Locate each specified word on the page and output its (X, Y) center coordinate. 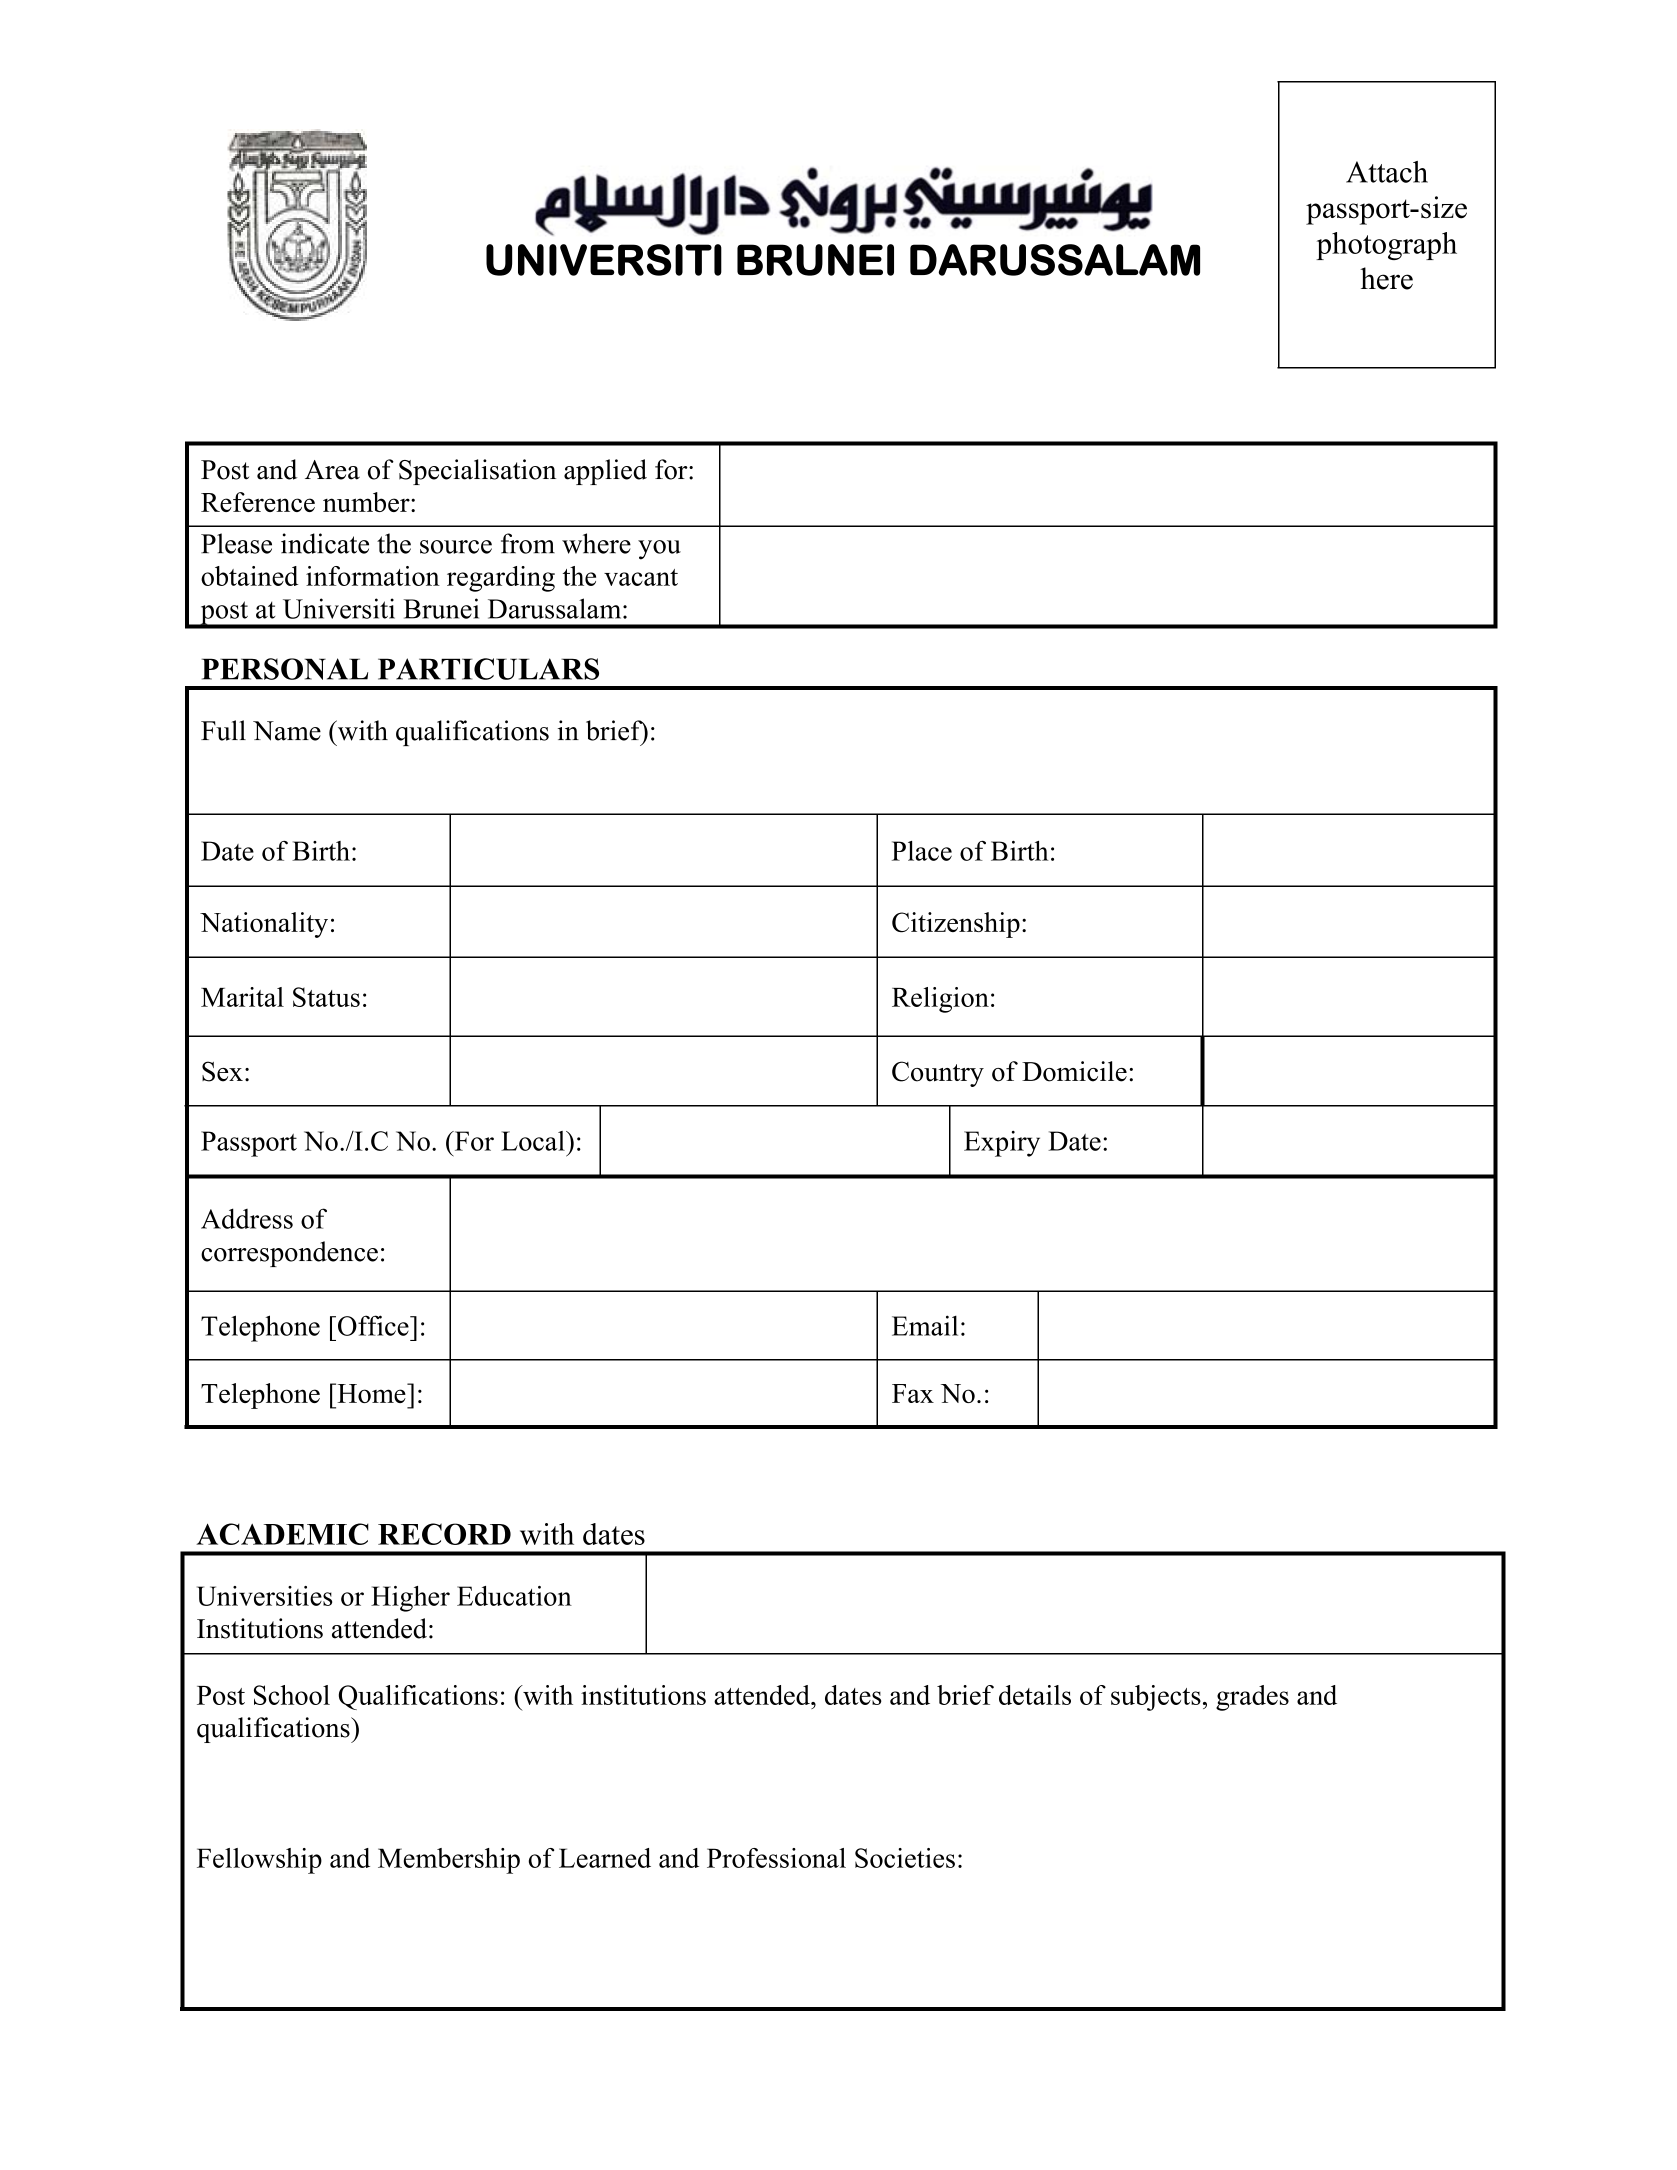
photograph (1386, 246)
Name (287, 731)
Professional (776, 1858)
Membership (449, 1861)
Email (925, 1325)
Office (374, 1325)
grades (1252, 1698)
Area (332, 470)
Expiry (1002, 1144)
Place (922, 851)
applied (605, 472)
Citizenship (956, 925)
